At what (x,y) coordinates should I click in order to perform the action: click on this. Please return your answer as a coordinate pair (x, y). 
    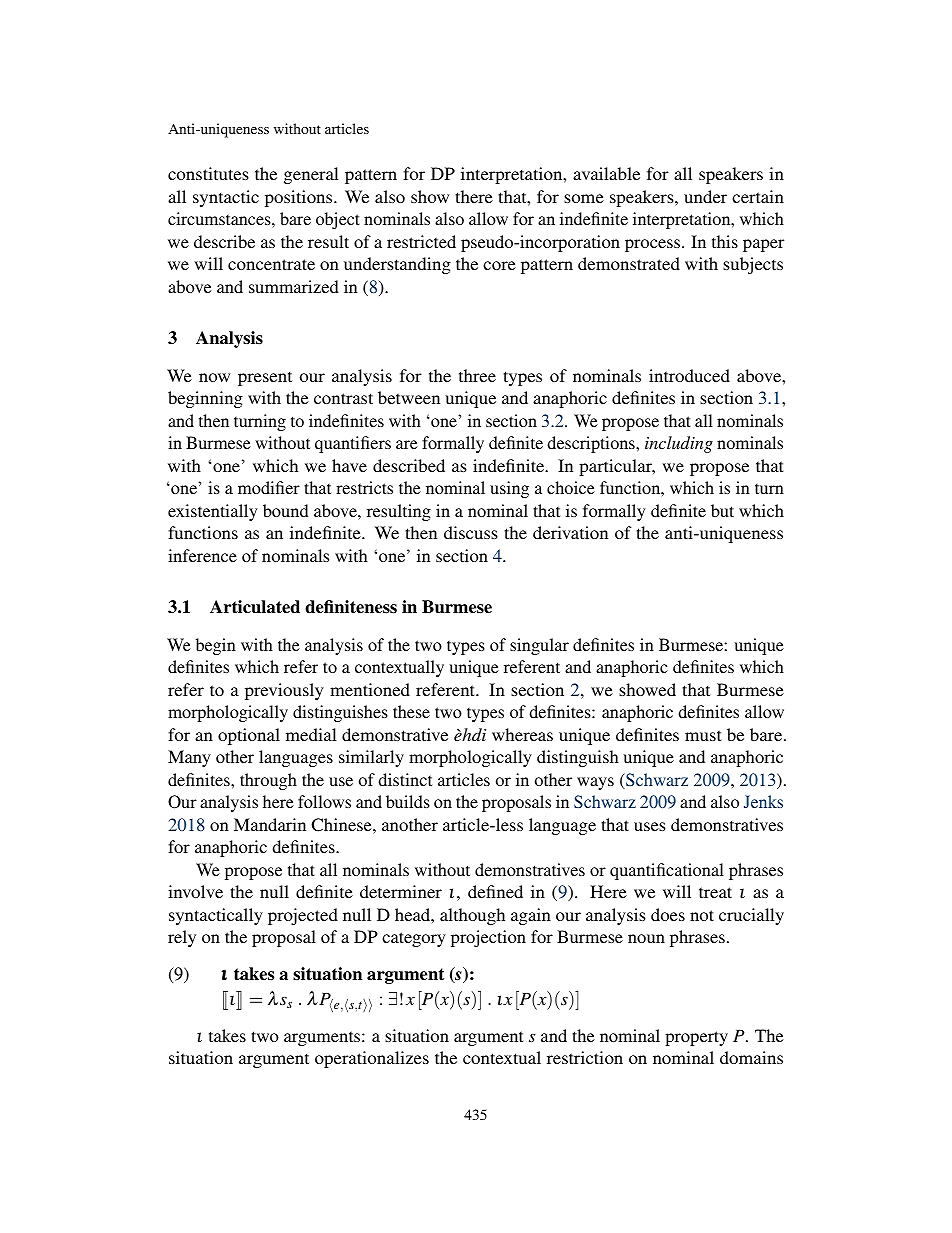
    Looking at the image, I should click on (725, 241).
